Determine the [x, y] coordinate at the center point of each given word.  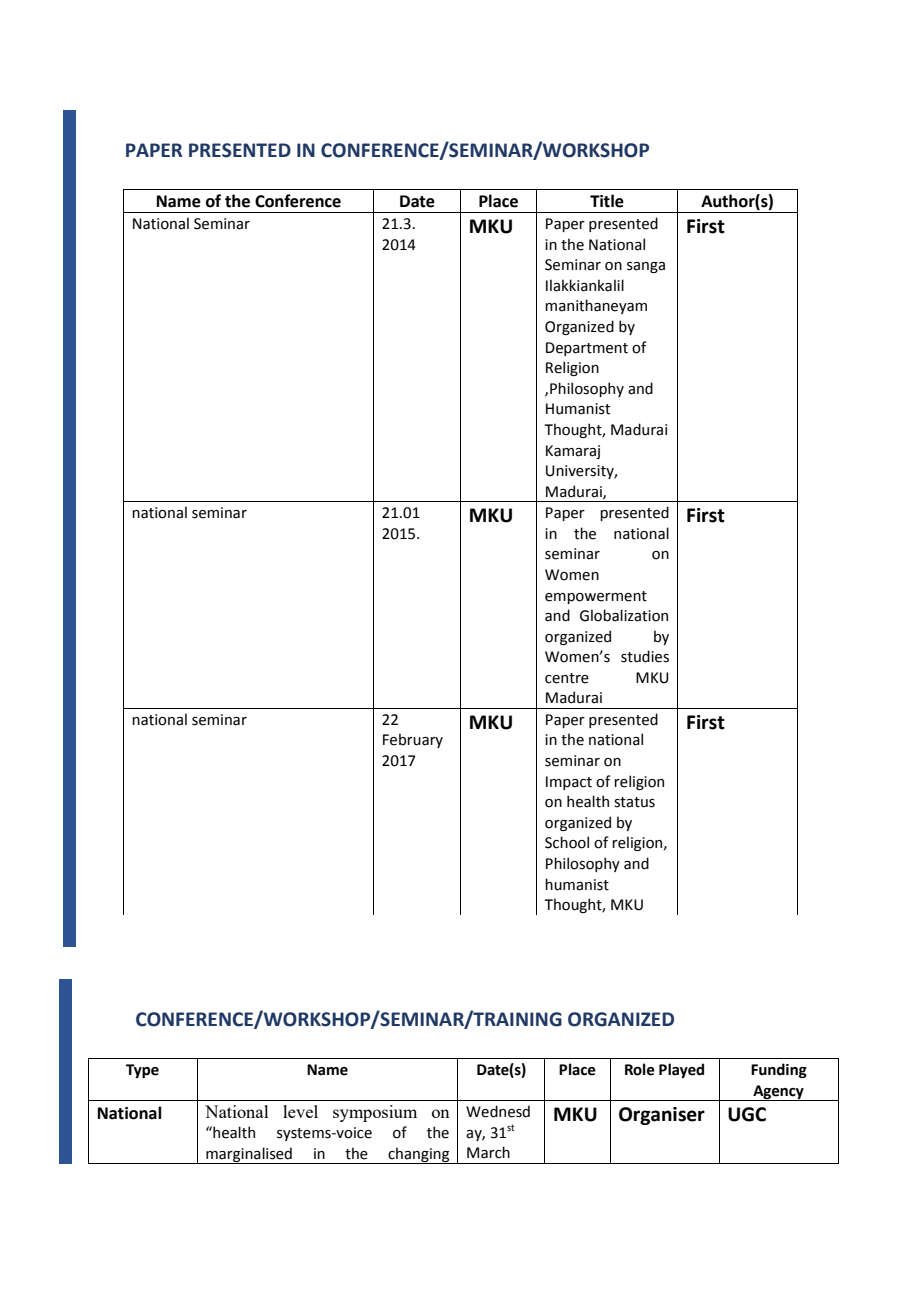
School [567, 842]
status [634, 802]
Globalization [624, 615]
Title [607, 201]
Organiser [662, 1116]
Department [587, 349]
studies [645, 656]
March [488, 1152]
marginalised [249, 1155]
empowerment [596, 597]
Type [142, 1071]
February [413, 740]
